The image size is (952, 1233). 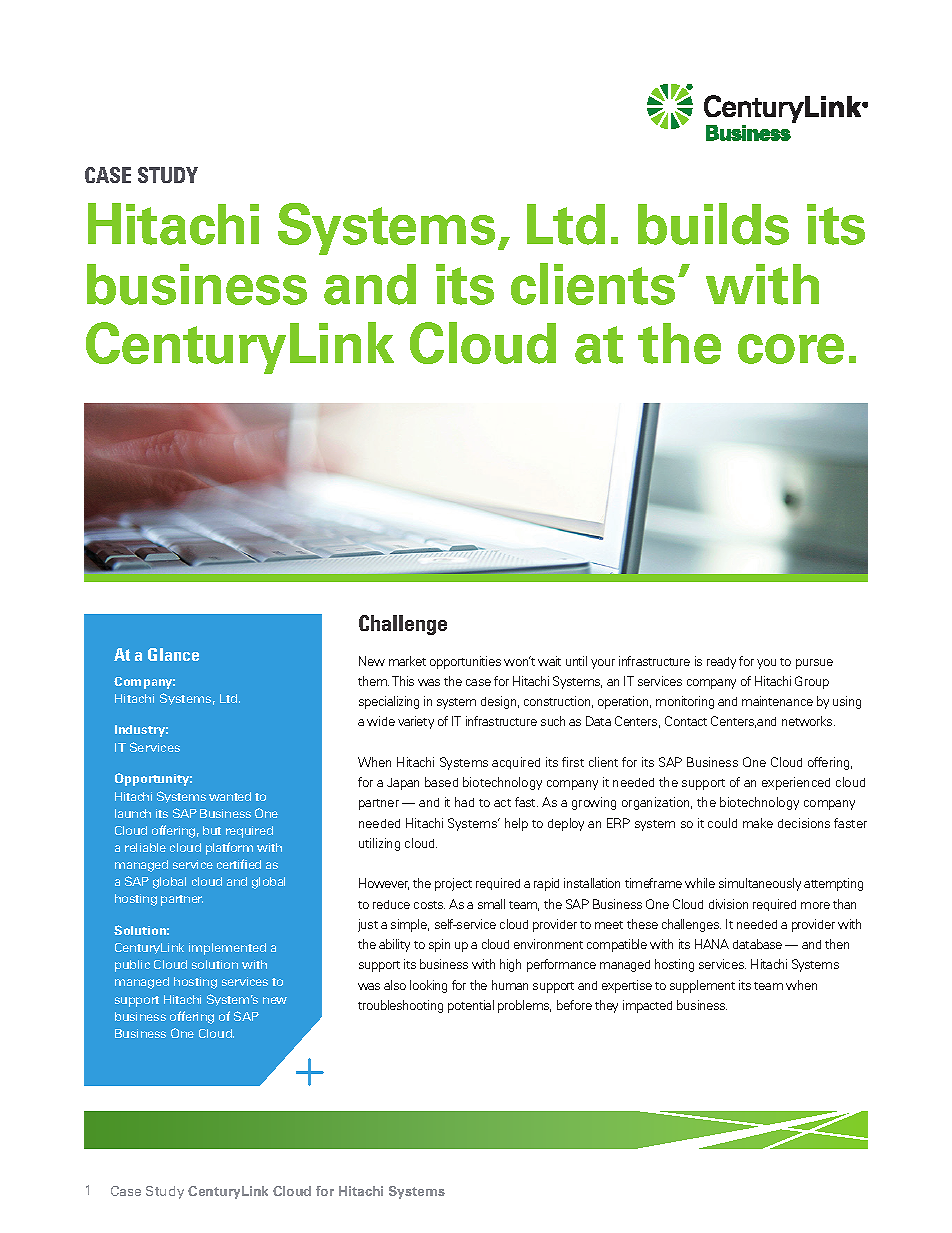 I want to click on builds, so click(x=713, y=224).
